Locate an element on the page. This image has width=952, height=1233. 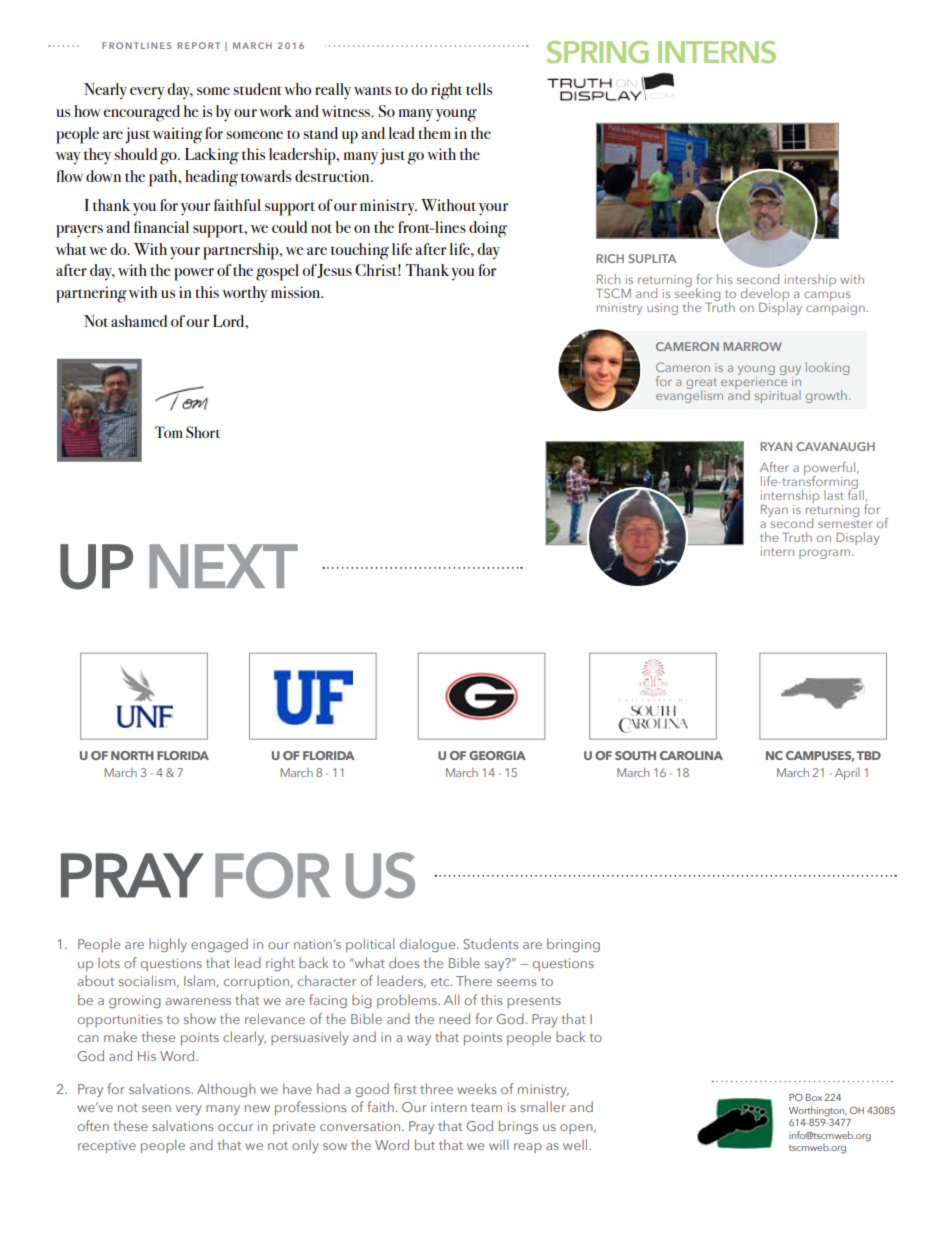
program is located at coordinates (824, 554).
